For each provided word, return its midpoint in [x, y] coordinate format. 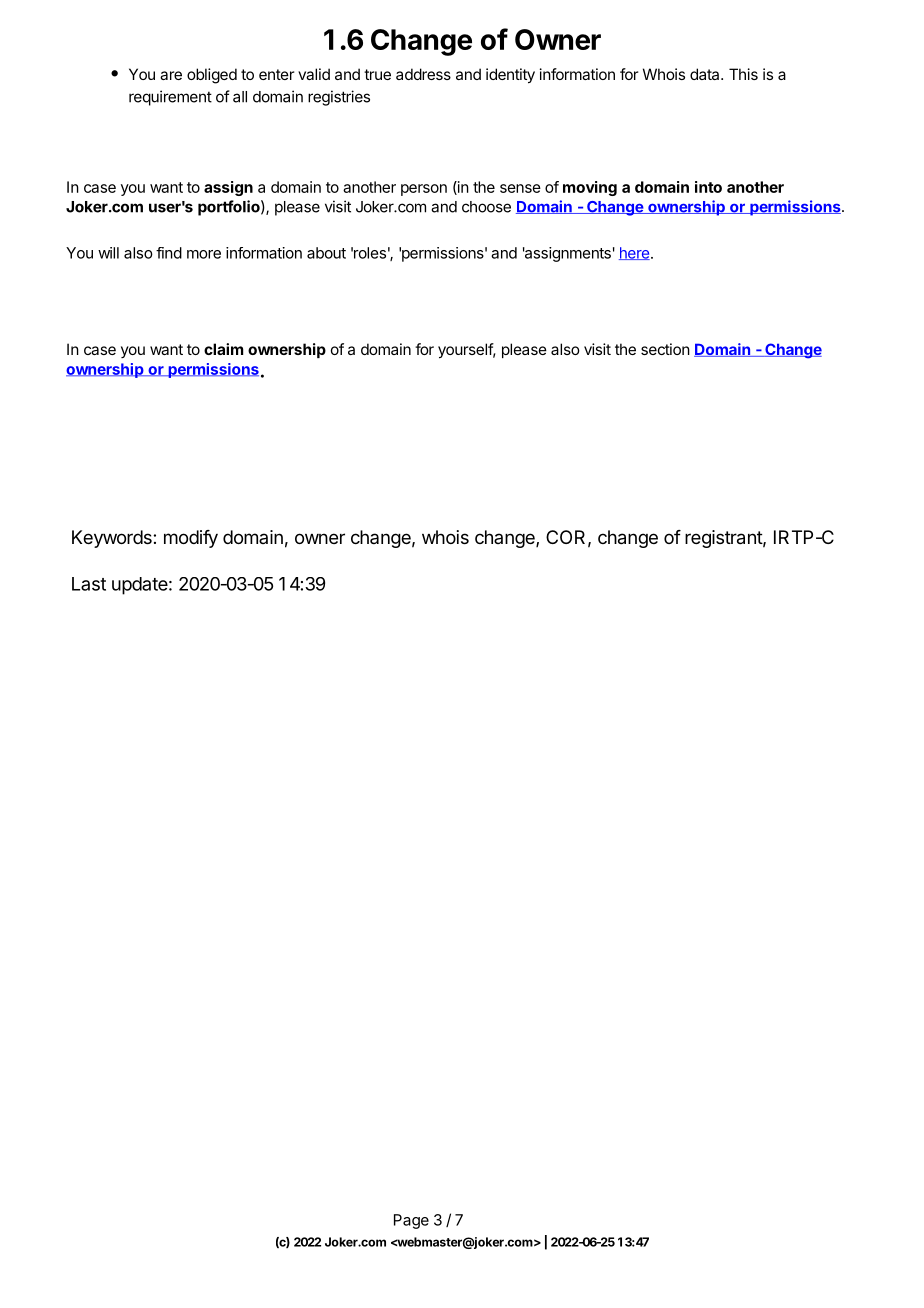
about [326, 253]
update [140, 586]
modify [191, 539]
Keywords [113, 539]
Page [411, 1221]
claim [223, 349]
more [204, 254]
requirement [170, 98]
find [169, 253]
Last [89, 584]
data [706, 74]
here [635, 253]
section [665, 349]
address [423, 74]
